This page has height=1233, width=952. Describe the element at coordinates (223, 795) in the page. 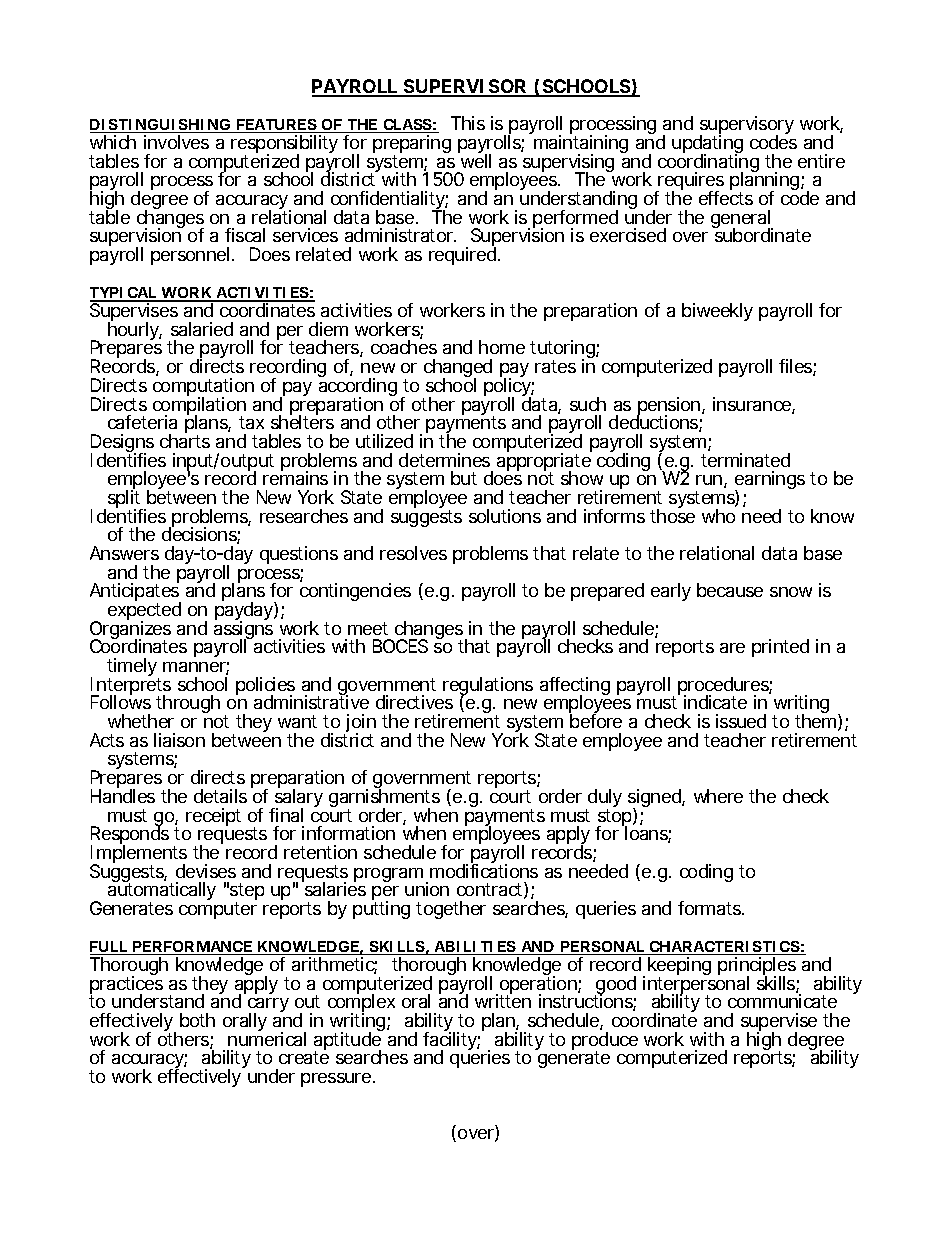

I see `details` at that location.
